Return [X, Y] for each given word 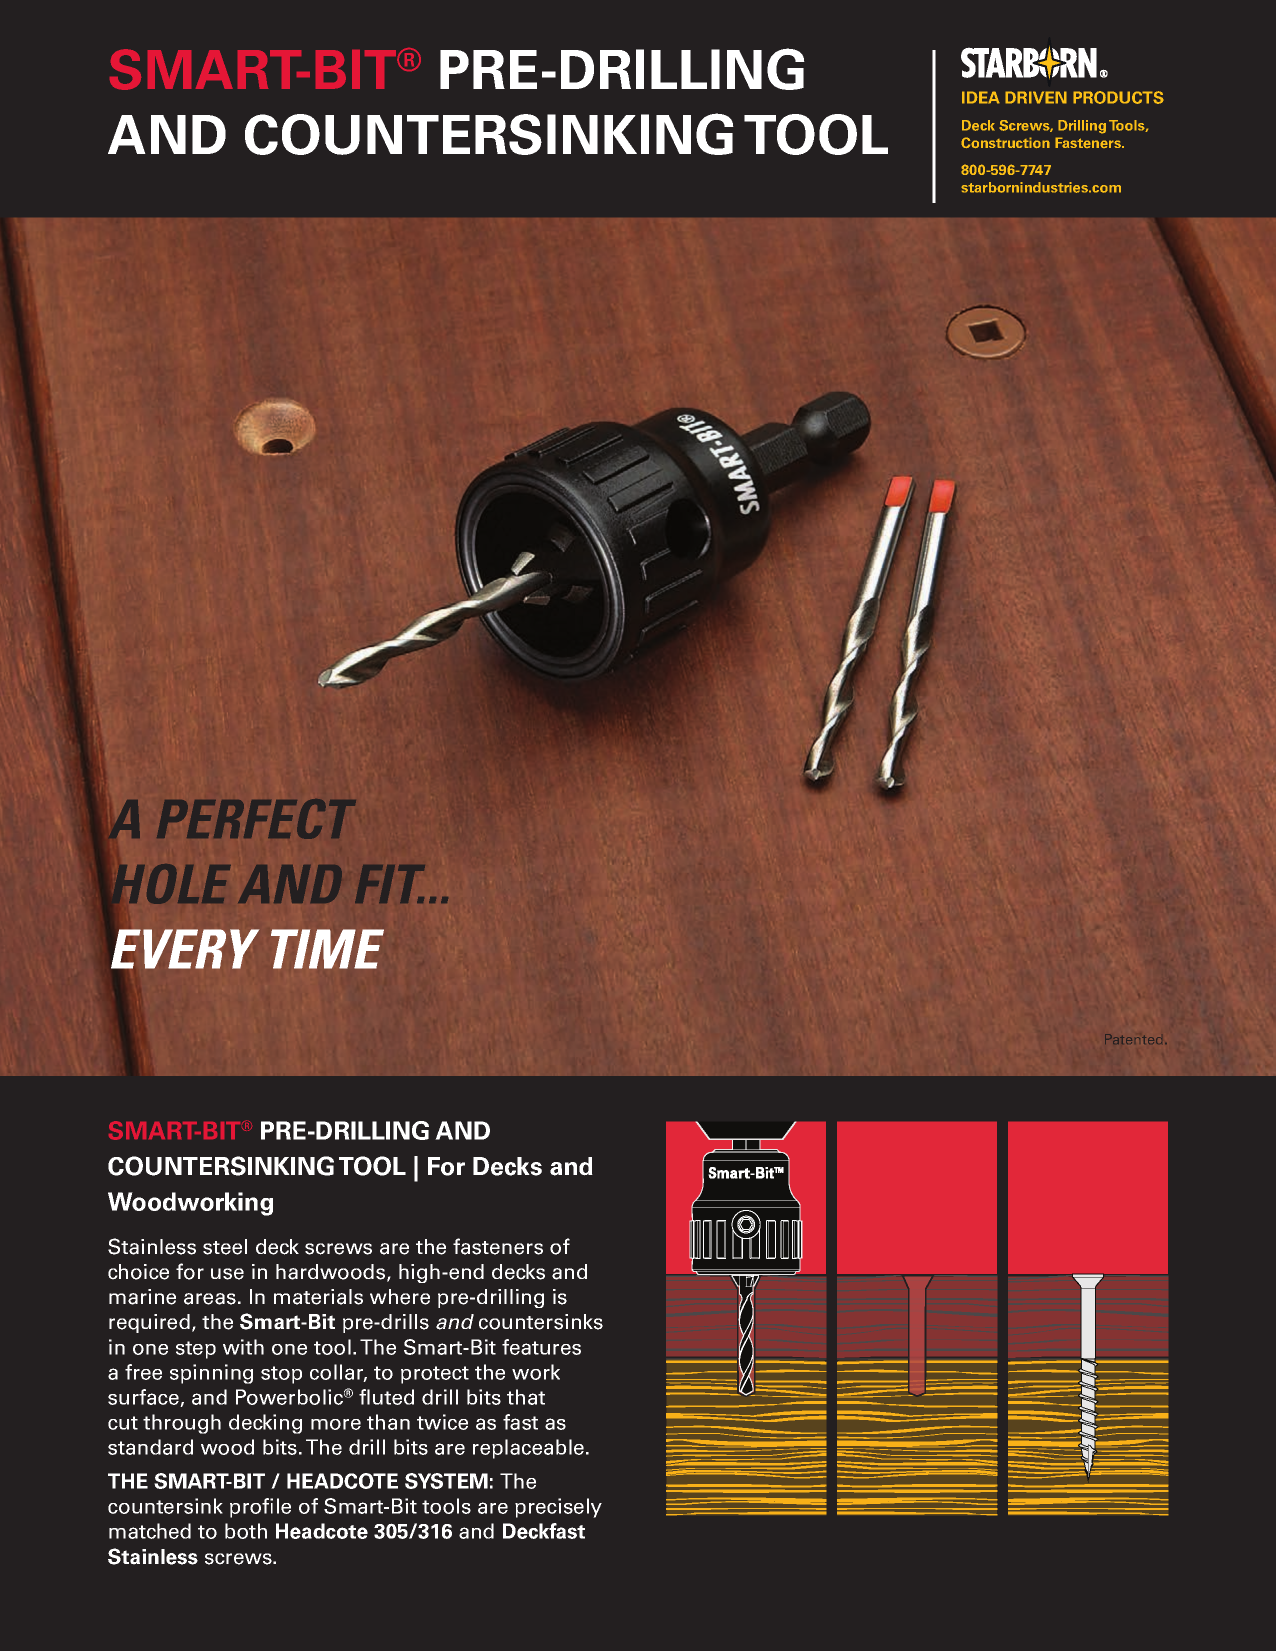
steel [225, 1247]
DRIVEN [1036, 97]
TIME [327, 949]
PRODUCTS [1118, 97]
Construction [1005, 142]
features [541, 1347]
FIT [390, 884]
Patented [1133, 1039]
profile [260, 1508]
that [526, 1397]
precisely [558, 1508]
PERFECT [256, 819]
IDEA [981, 97]
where [400, 1297]
